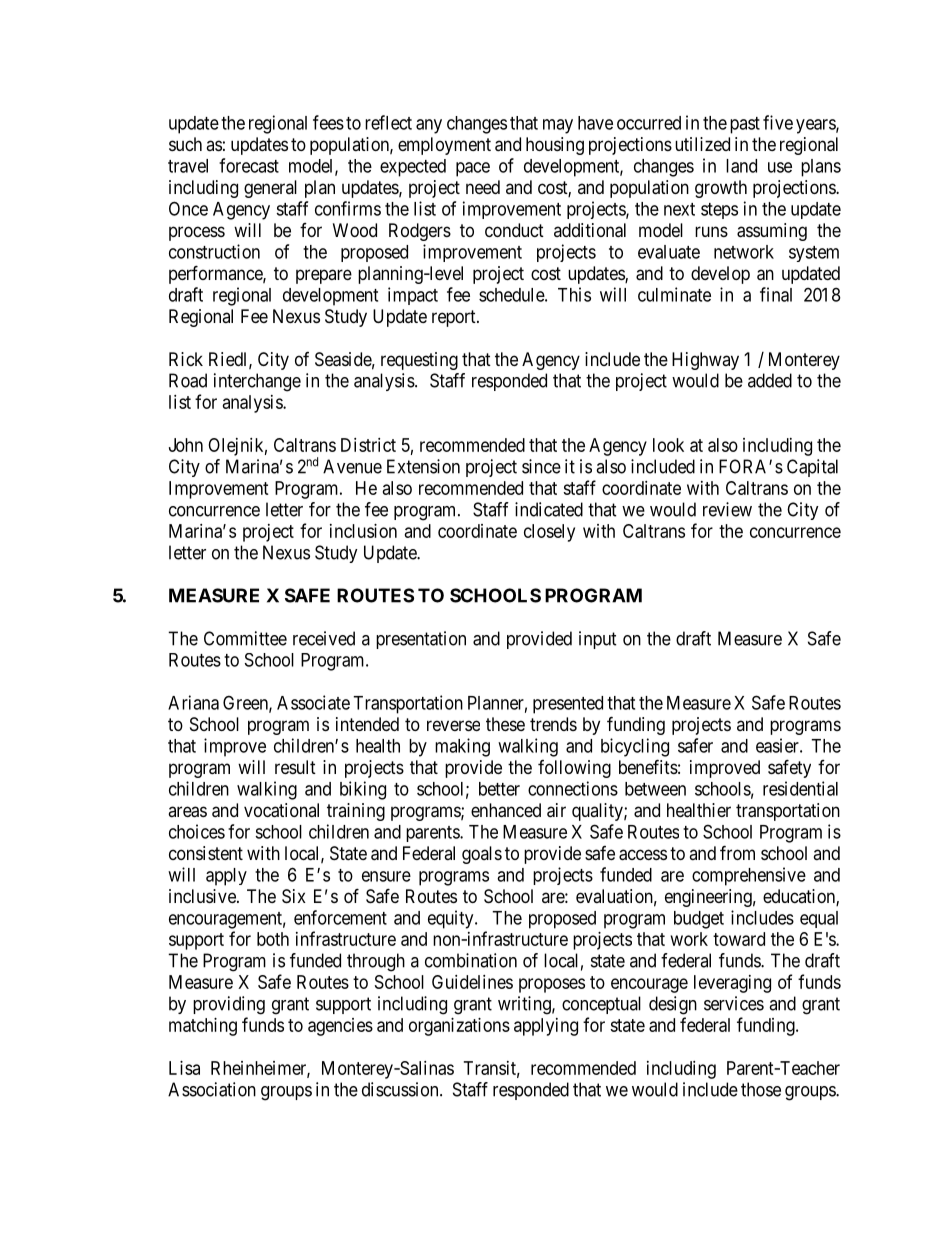 The image size is (952, 1233). Describe the element at coordinates (245, 638) in the page. I see `Committee` at that location.
